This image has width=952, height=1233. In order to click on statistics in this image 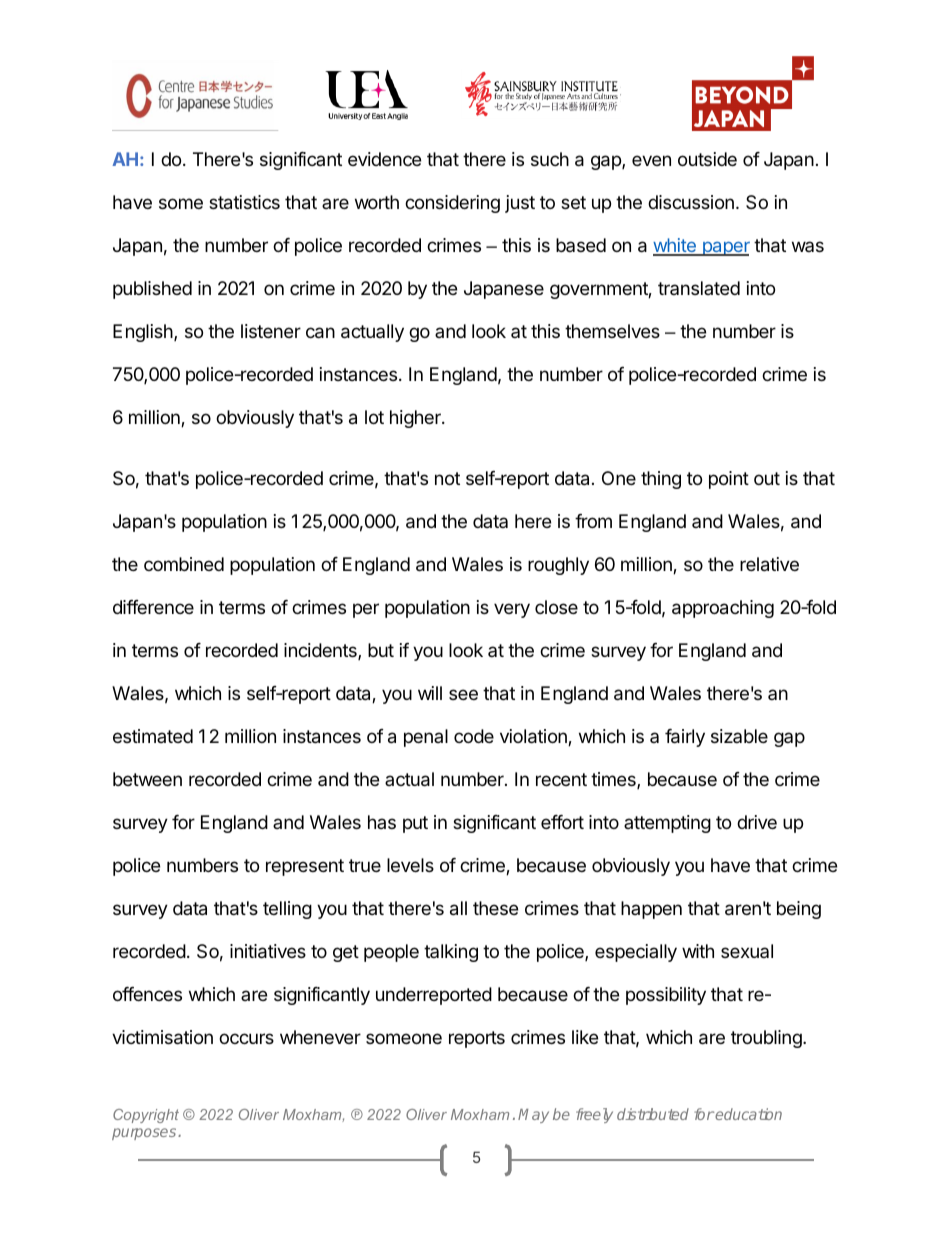, I will do `click(244, 202)`.
